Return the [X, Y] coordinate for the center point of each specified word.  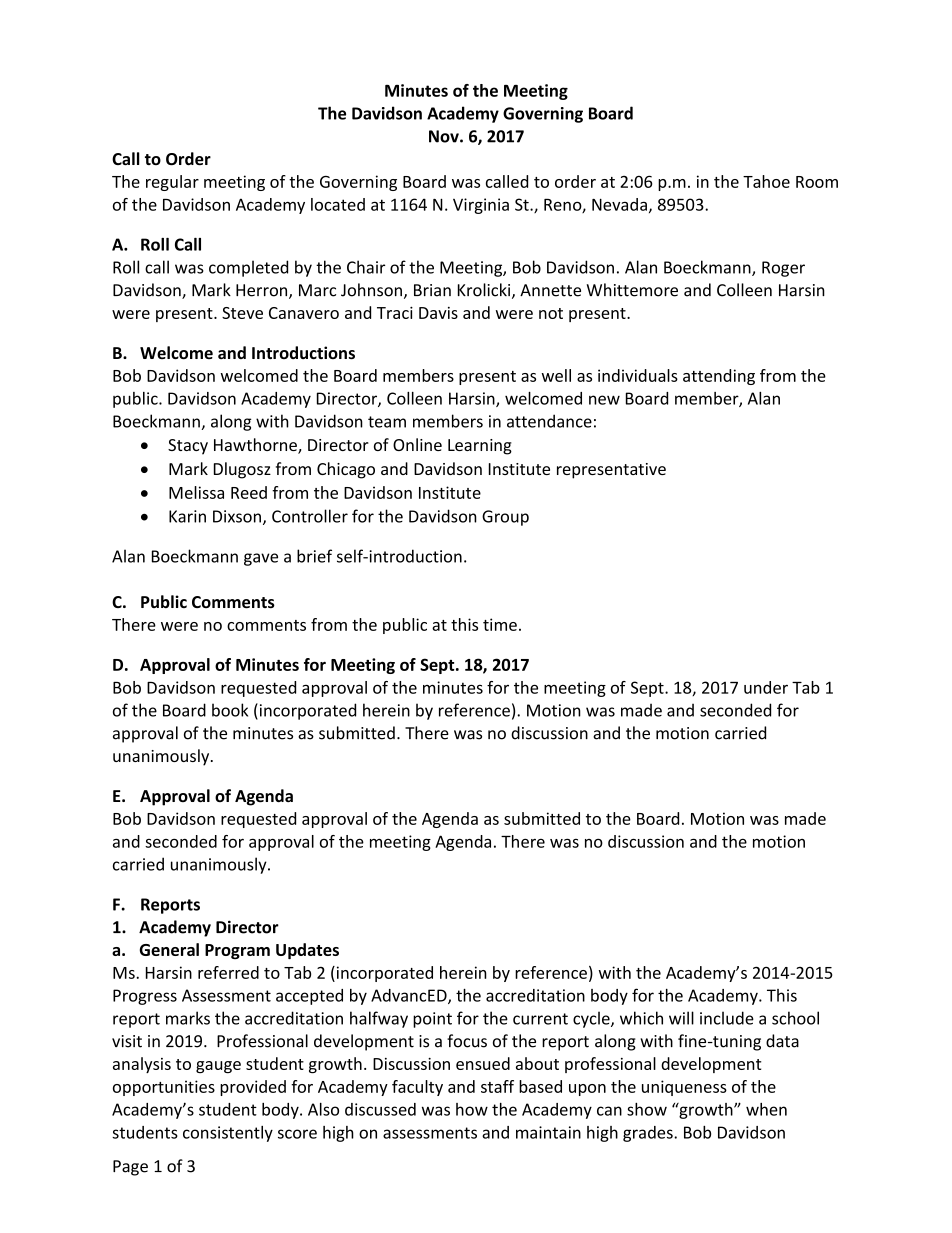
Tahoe [766, 181]
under [766, 687]
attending [719, 377]
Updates [307, 951]
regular [172, 183]
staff [497, 1086]
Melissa [196, 492]
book [230, 710]
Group [505, 518]
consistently [228, 1134]
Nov [445, 136]
